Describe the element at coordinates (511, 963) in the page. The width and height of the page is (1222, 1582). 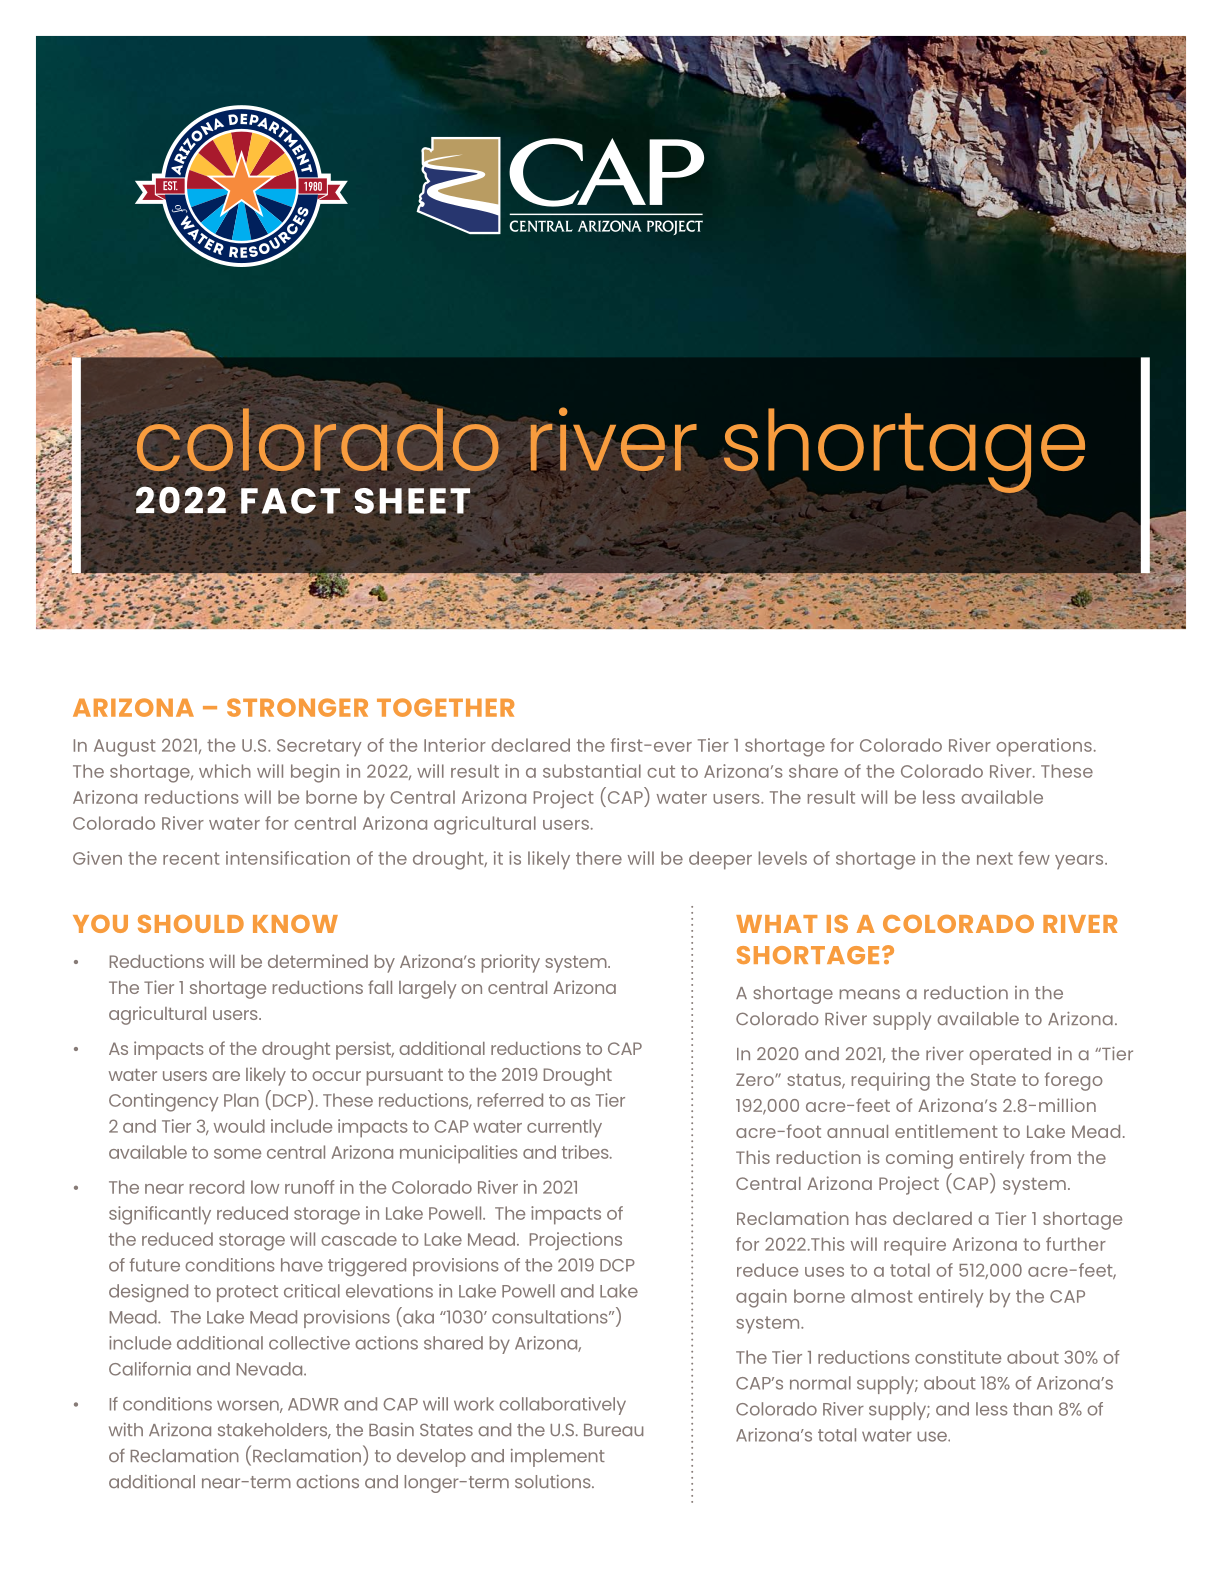
I see `priority` at that location.
